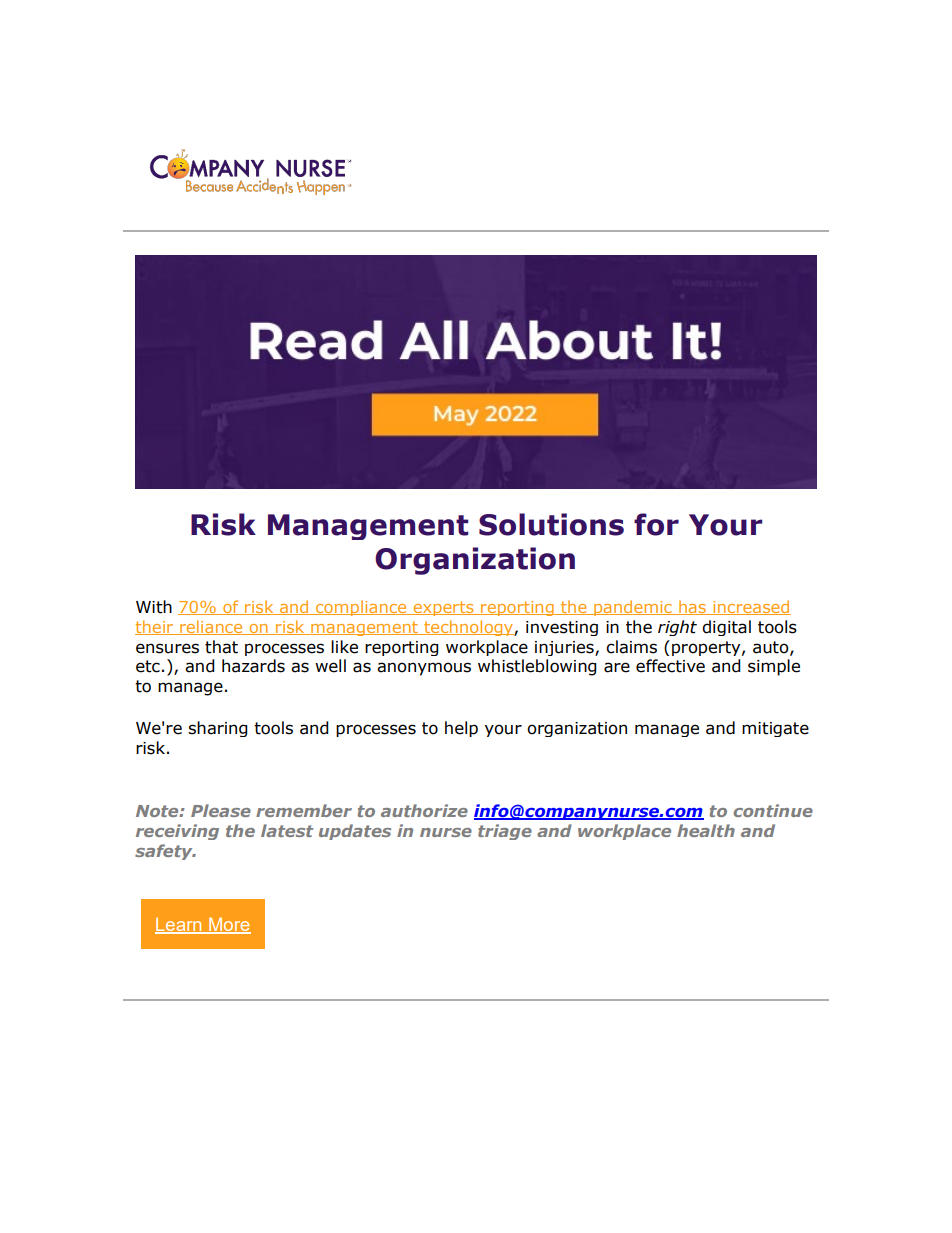 The height and width of the page is (1233, 952). Describe the element at coordinates (218, 729) in the page. I see `sharing` at that location.
